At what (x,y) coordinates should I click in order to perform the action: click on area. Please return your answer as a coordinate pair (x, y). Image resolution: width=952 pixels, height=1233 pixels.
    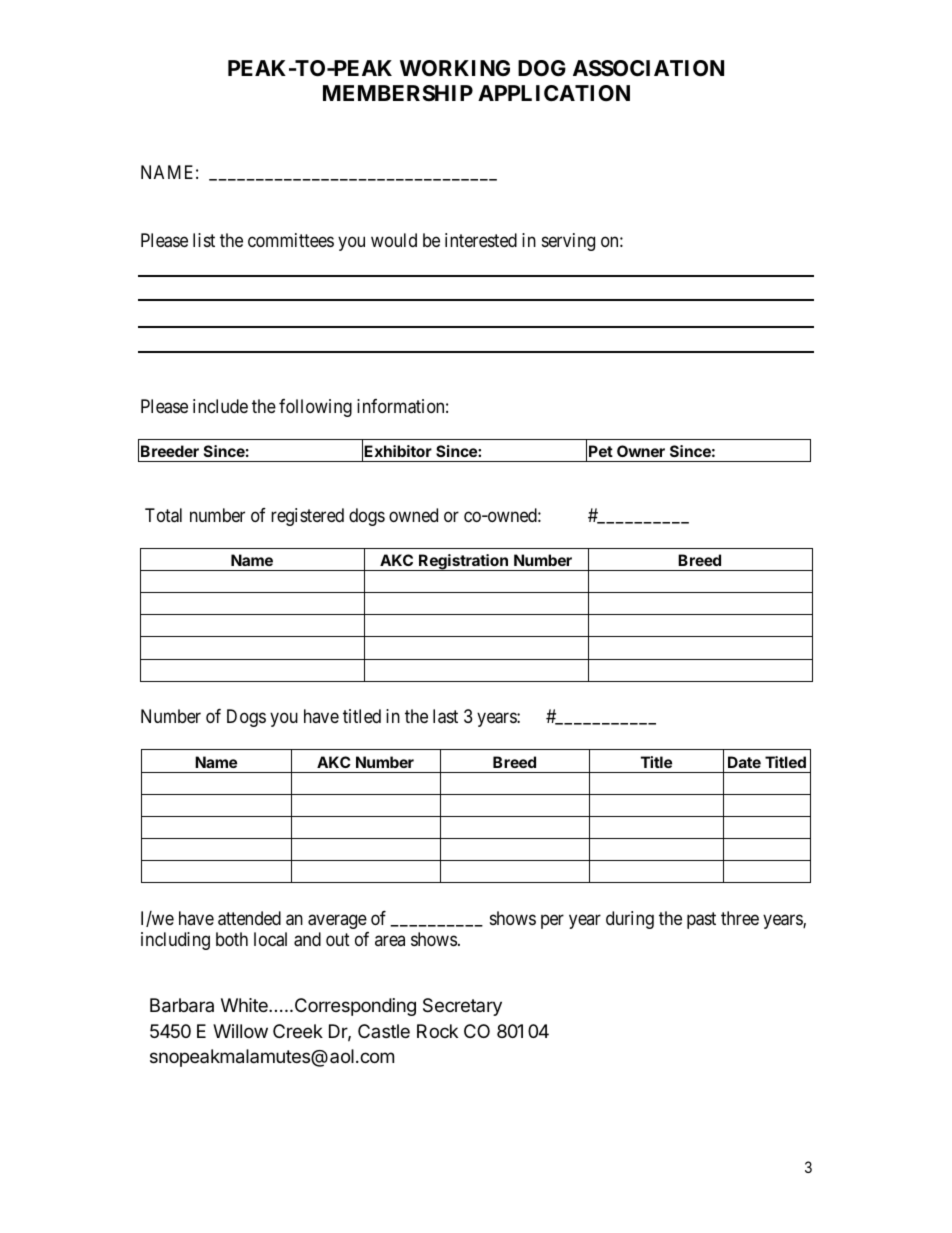
    Looking at the image, I should click on (390, 941).
